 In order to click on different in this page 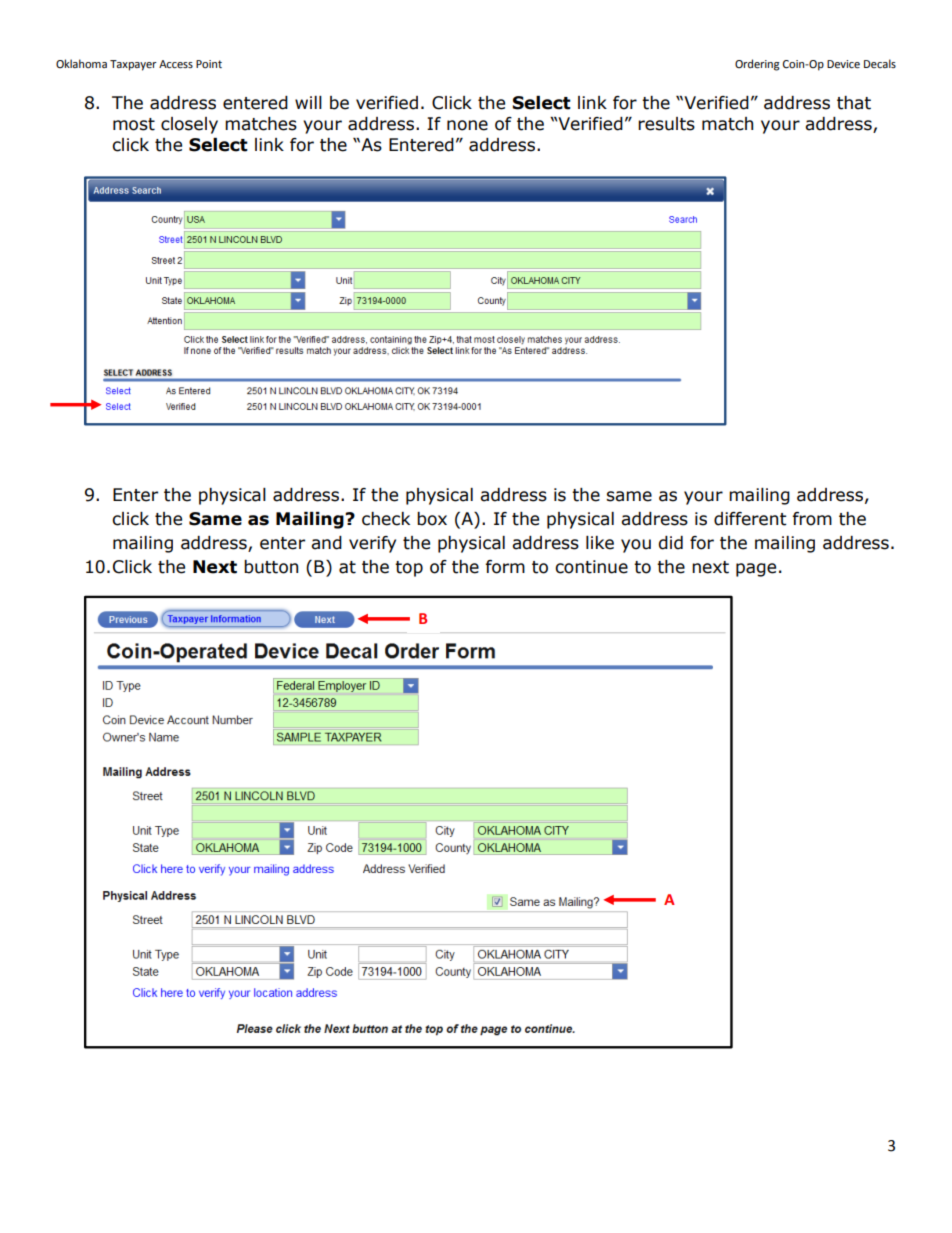, I will do `click(750, 519)`.
